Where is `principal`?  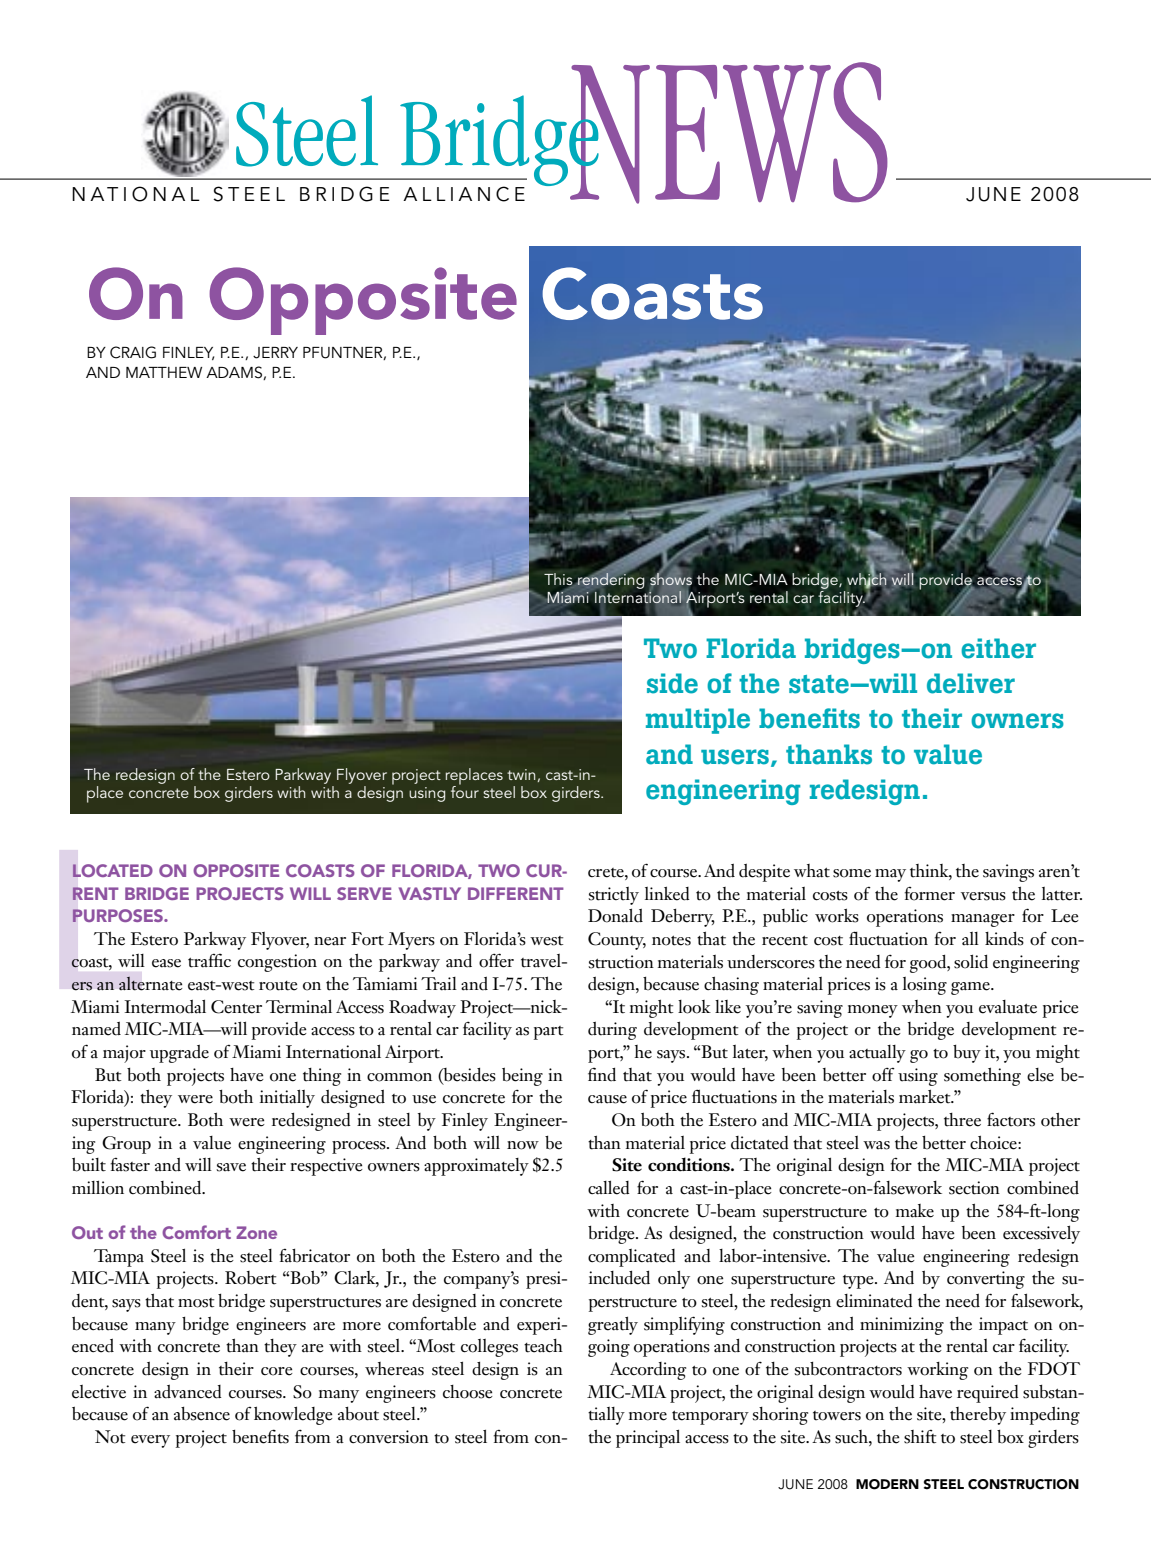
principal is located at coordinates (648, 1438).
